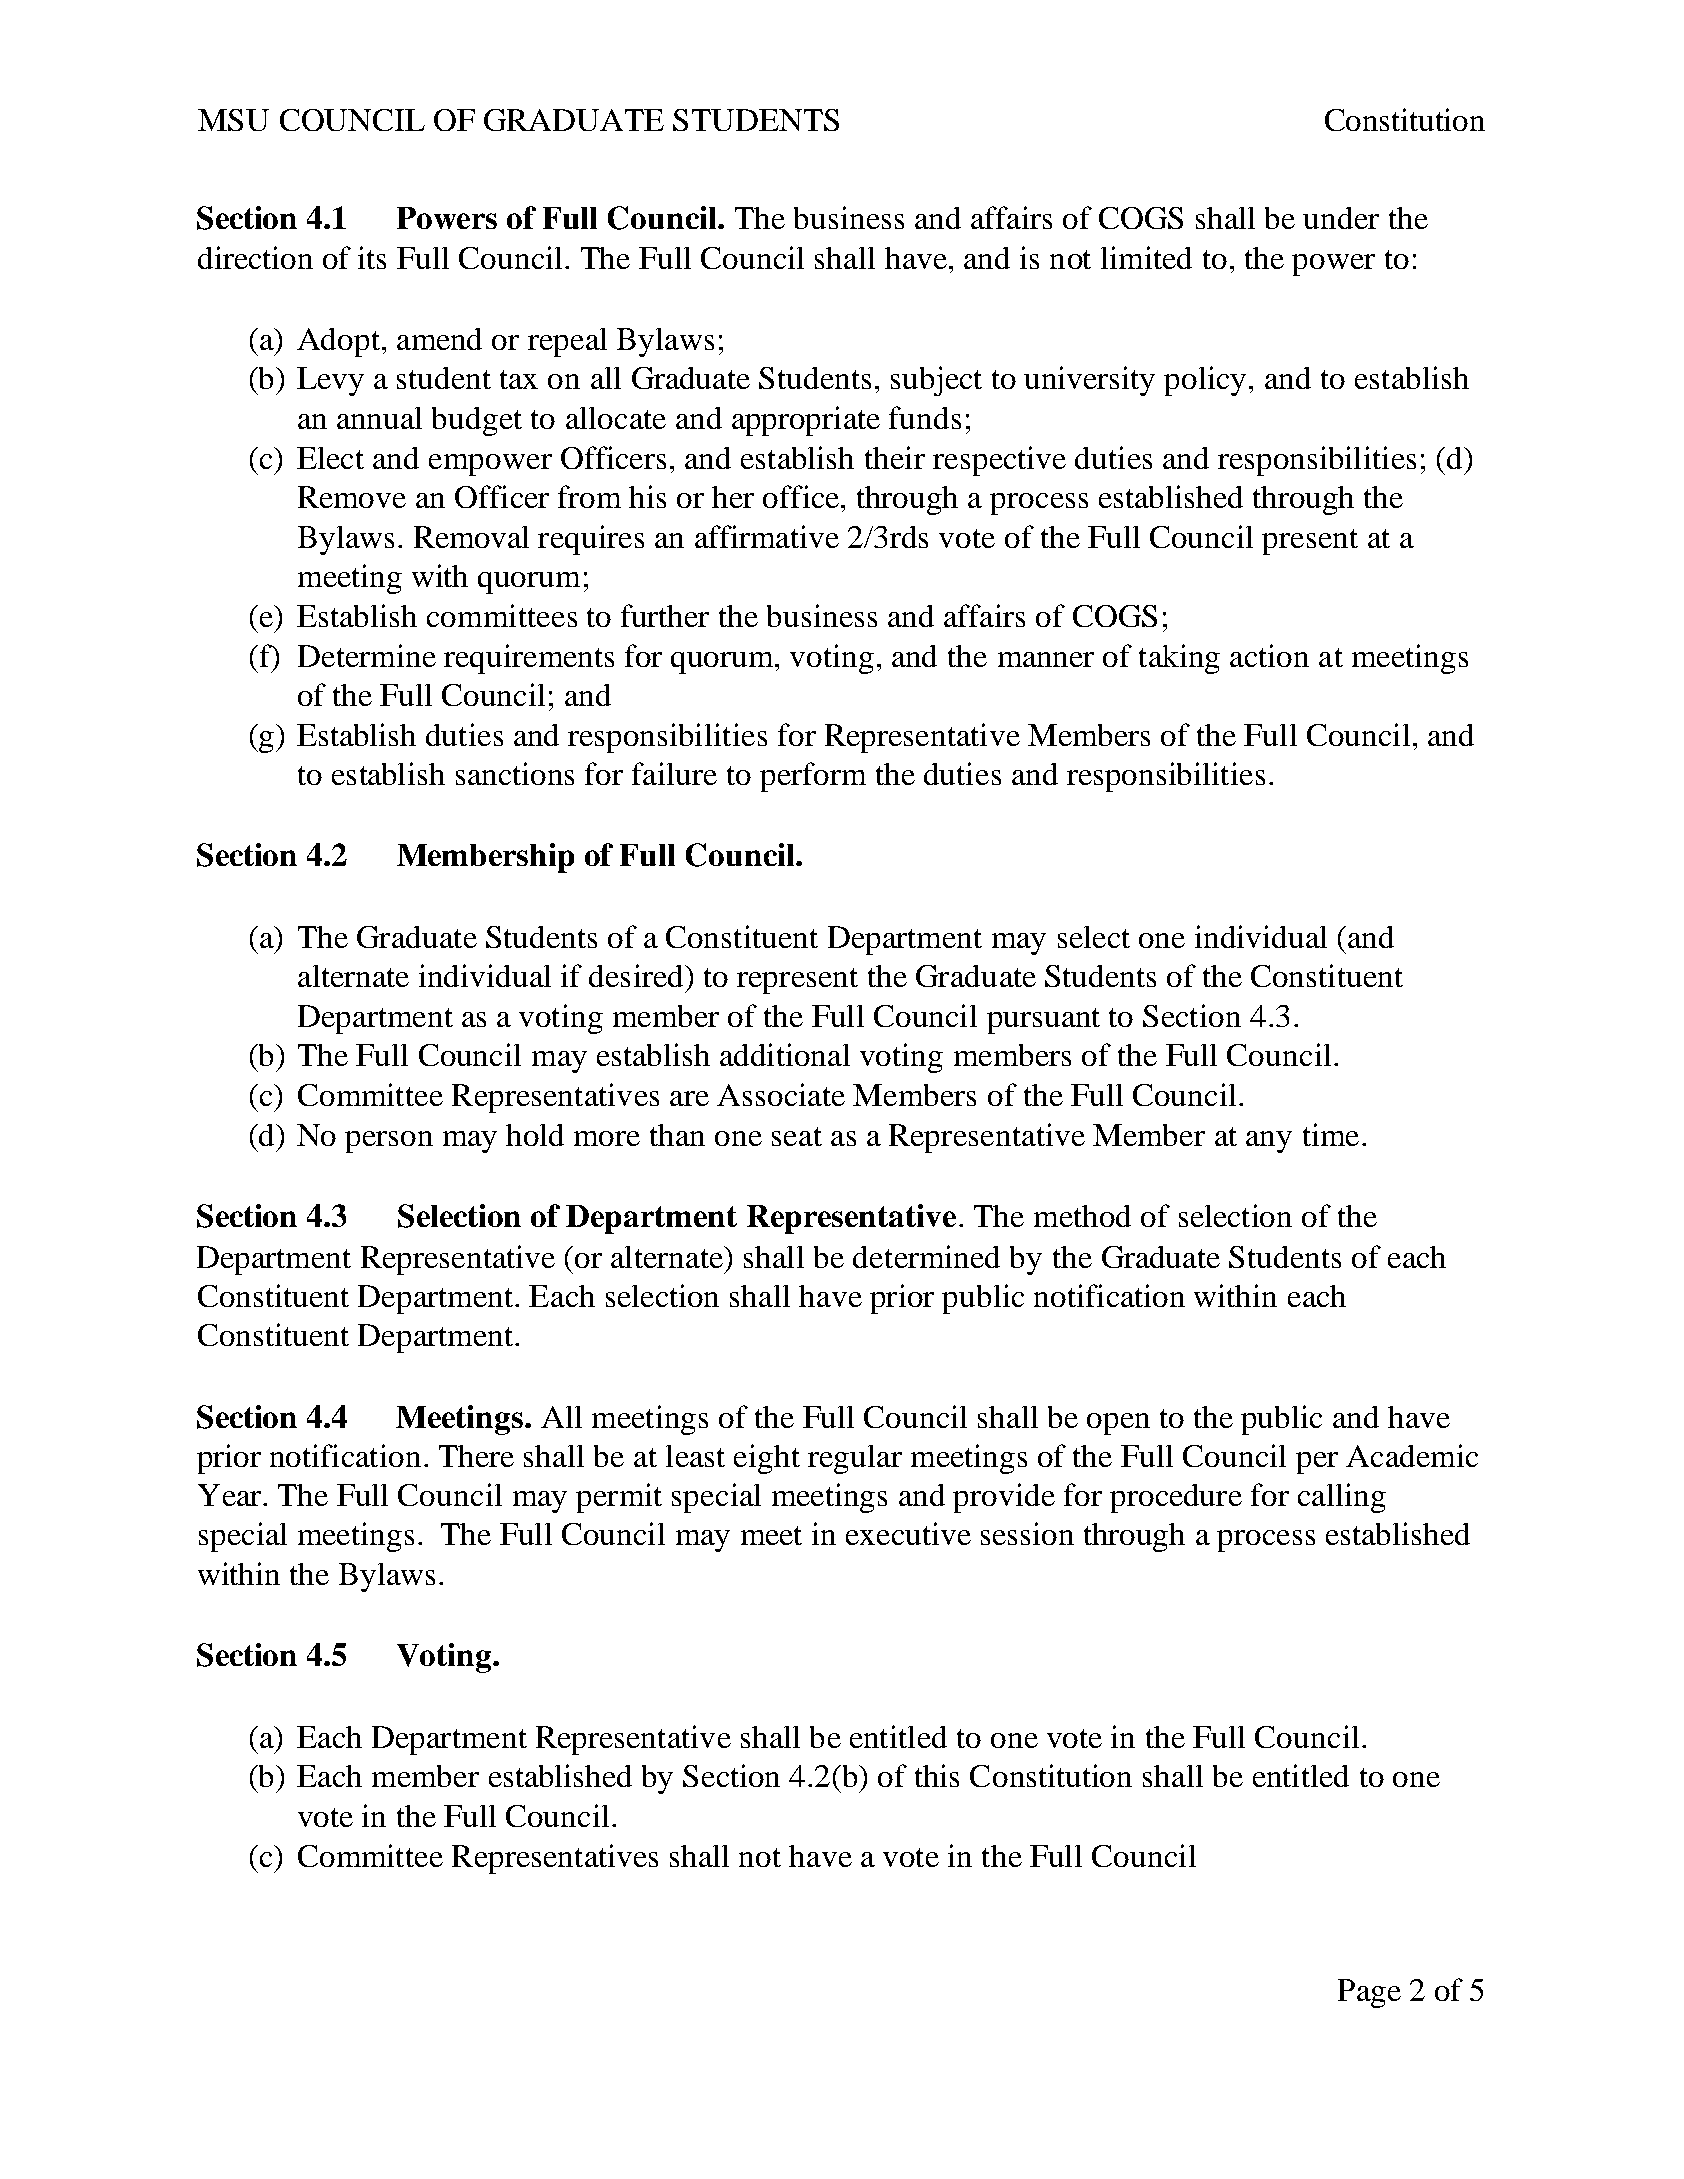 The image size is (1684, 2179). Describe the element at coordinates (937, 1775) in the screenshot. I see `this` at that location.
